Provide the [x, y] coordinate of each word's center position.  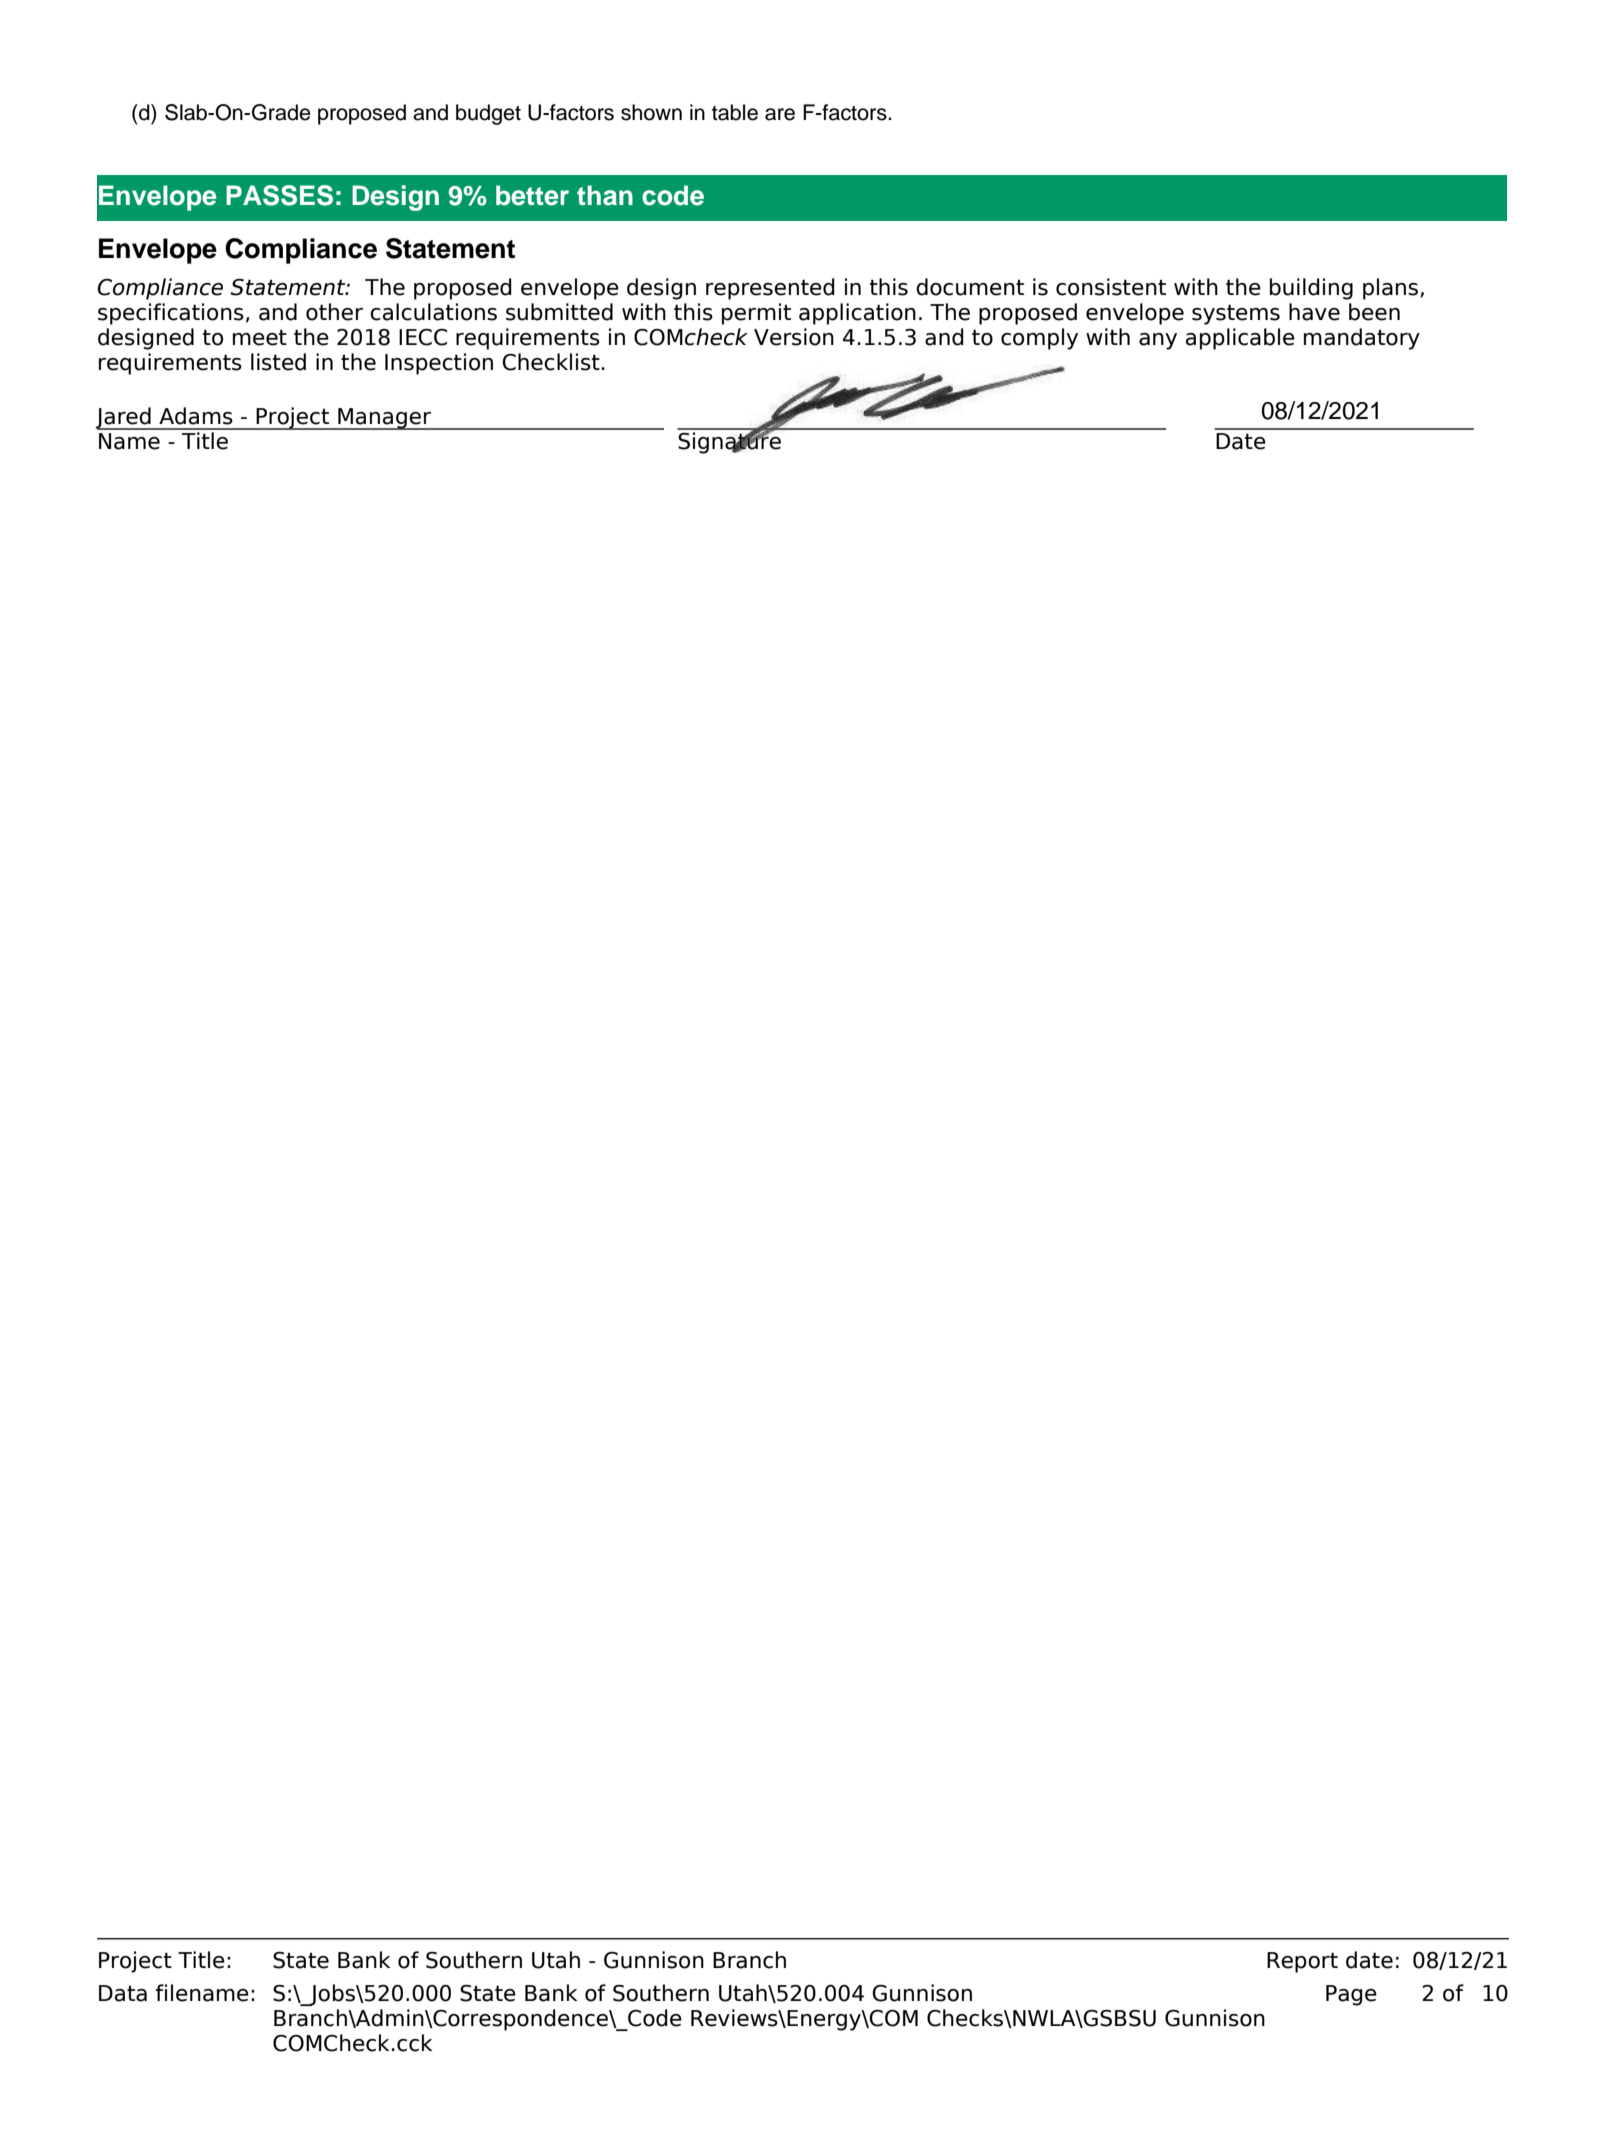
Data [123, 1993]
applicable [1240, 339]
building [1311, 289]
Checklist [551, 362]
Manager [384, 419]
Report [1302, 1962]
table [735, 112]
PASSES [279, 195]
